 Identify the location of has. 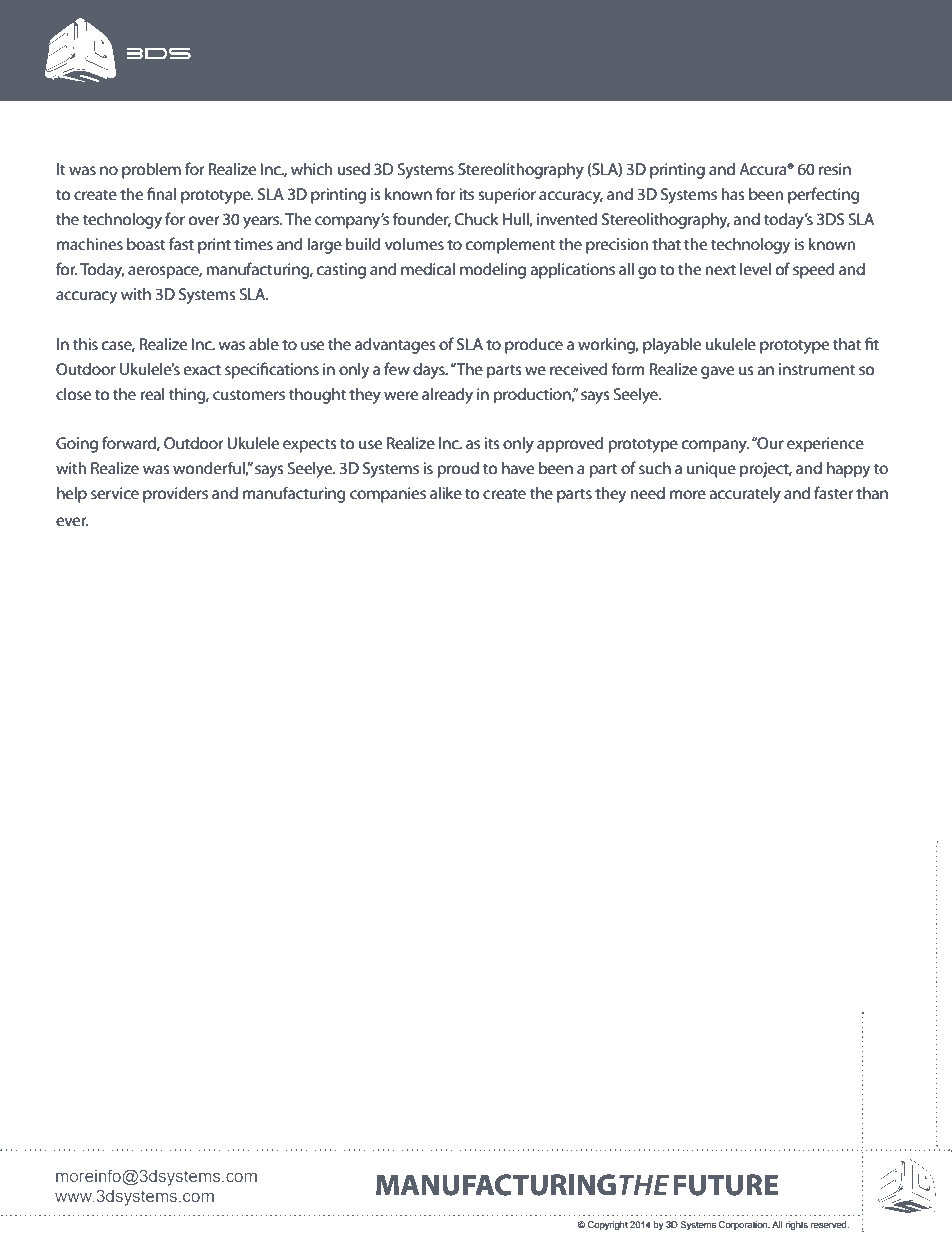
(732, 194).
